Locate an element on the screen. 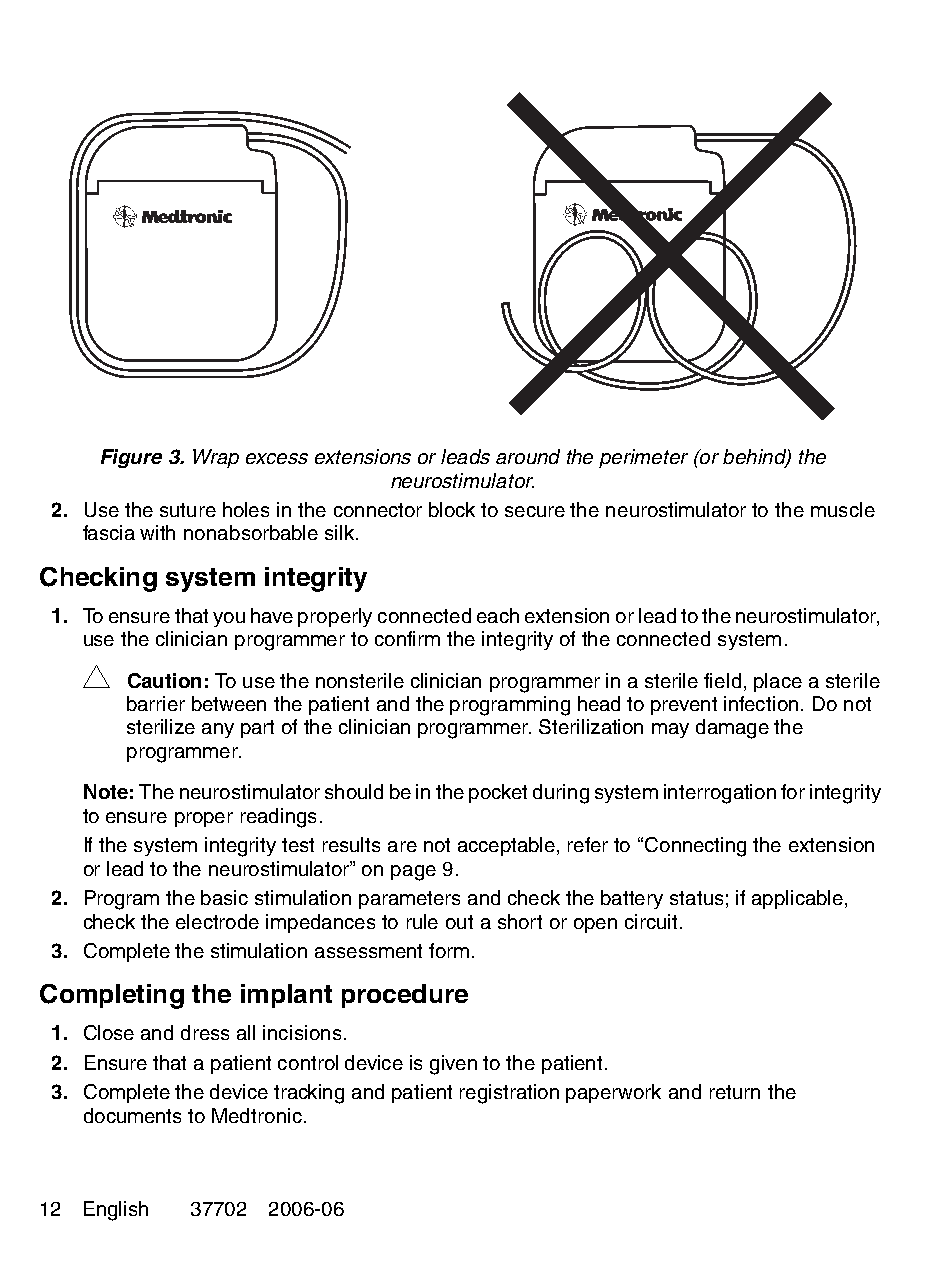 The width and height of the screenshot is (952, 1270). readings is located at coordinates (278, 818).
